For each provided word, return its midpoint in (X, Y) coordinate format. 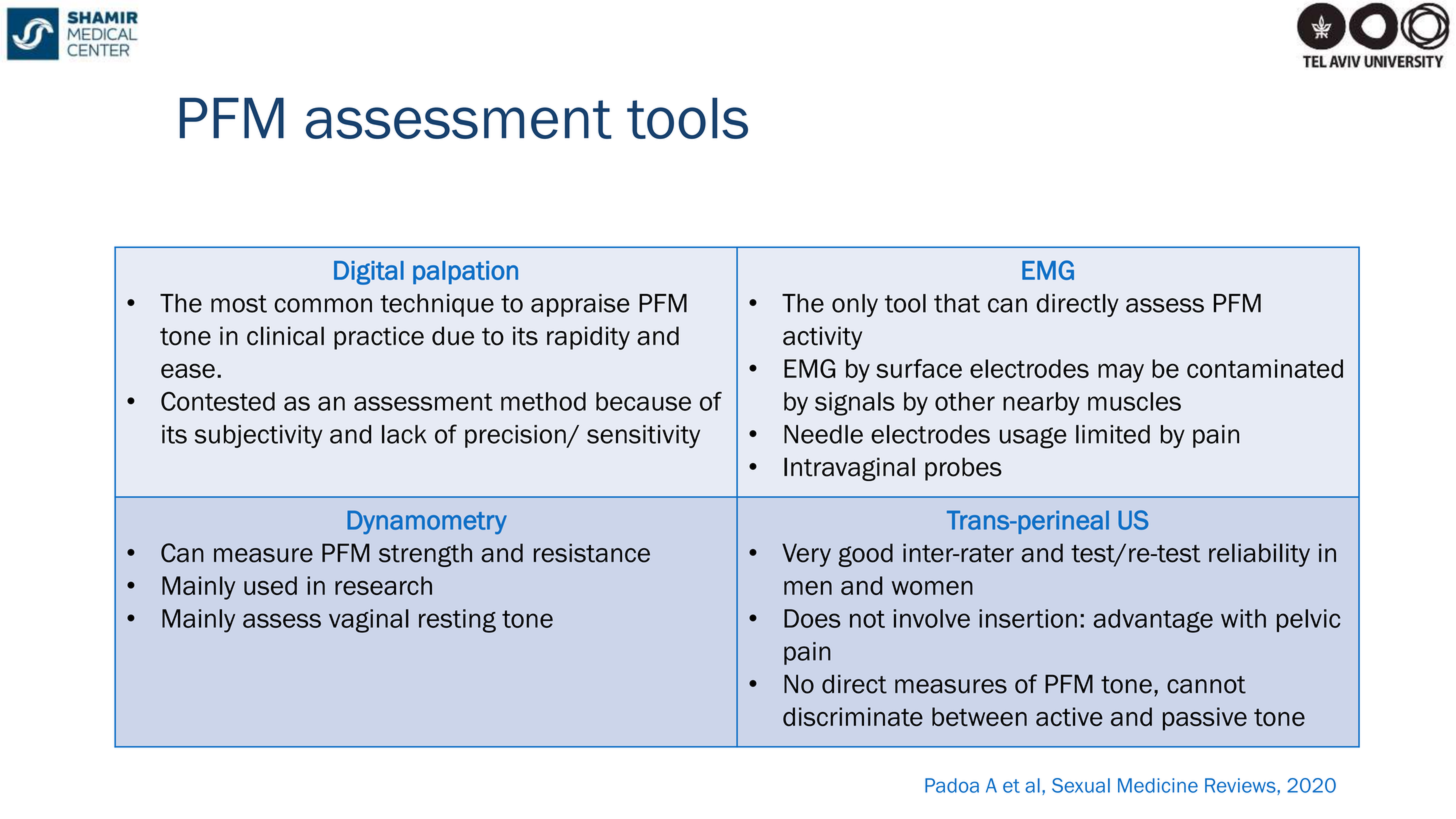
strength (425, 555)
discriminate (853, 716)
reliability (1259, 555)
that (957, 303)
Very (806, 555)
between (979, 716)
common (323, 305)
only (855, 305)
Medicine (1158, 785)
